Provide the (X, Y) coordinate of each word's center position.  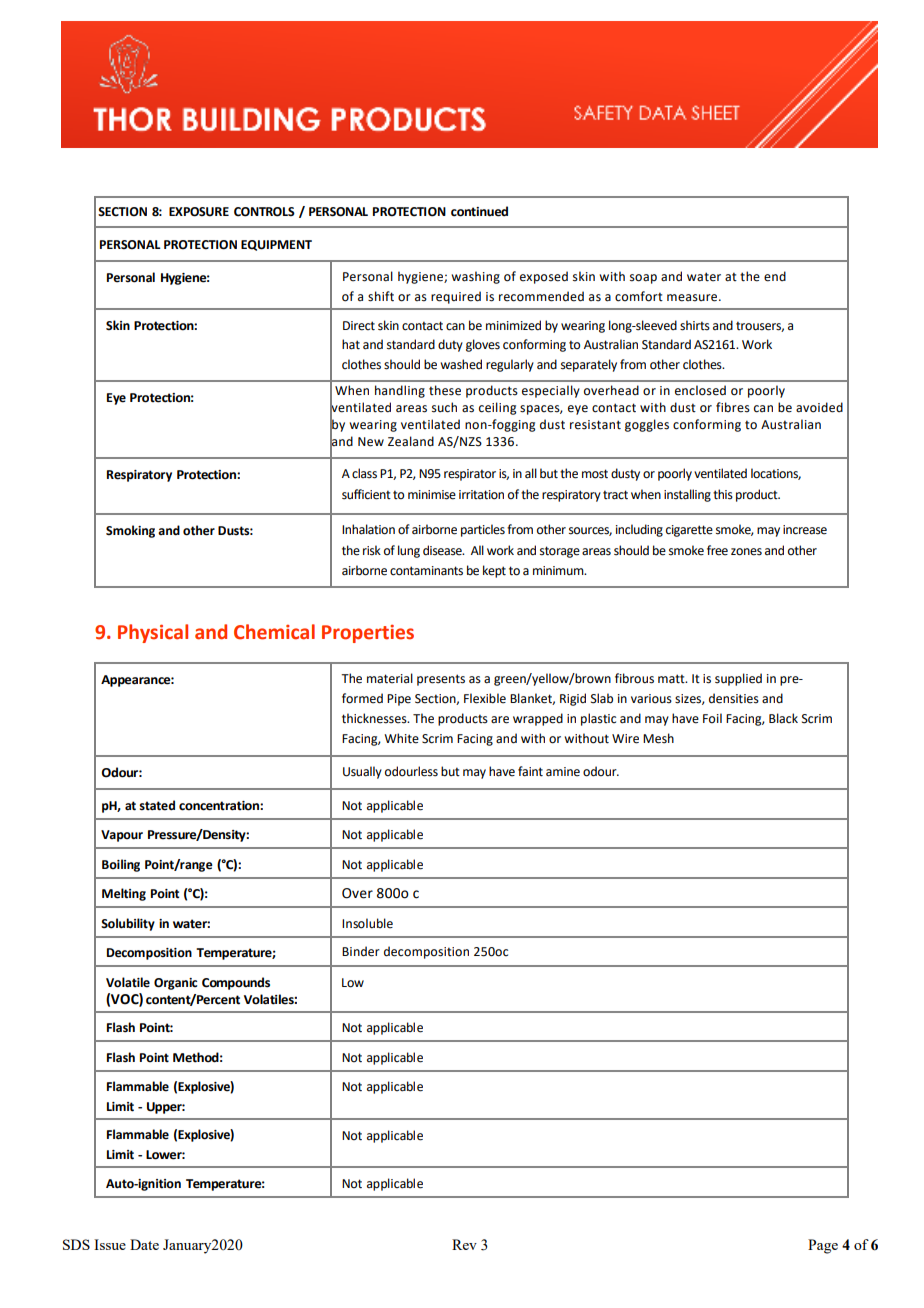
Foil (712, 718)
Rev (464, 1244)
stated (157, 805)
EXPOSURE (199, 212)
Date (144, 1244)
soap (643, 279)
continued (479, 211)
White (401, 738)
